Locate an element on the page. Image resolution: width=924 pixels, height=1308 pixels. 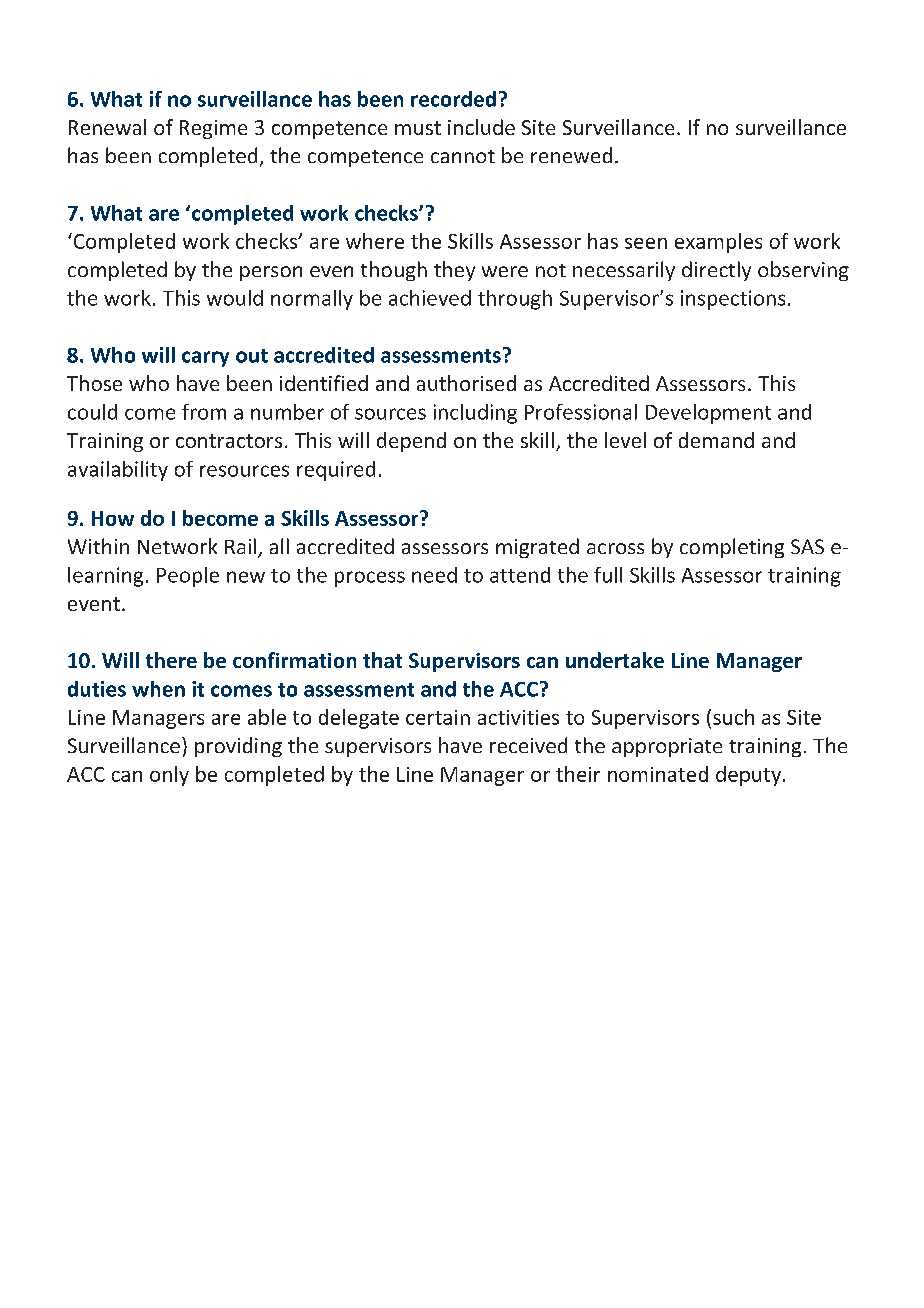
renewed is located at coordinates (571, 155).
